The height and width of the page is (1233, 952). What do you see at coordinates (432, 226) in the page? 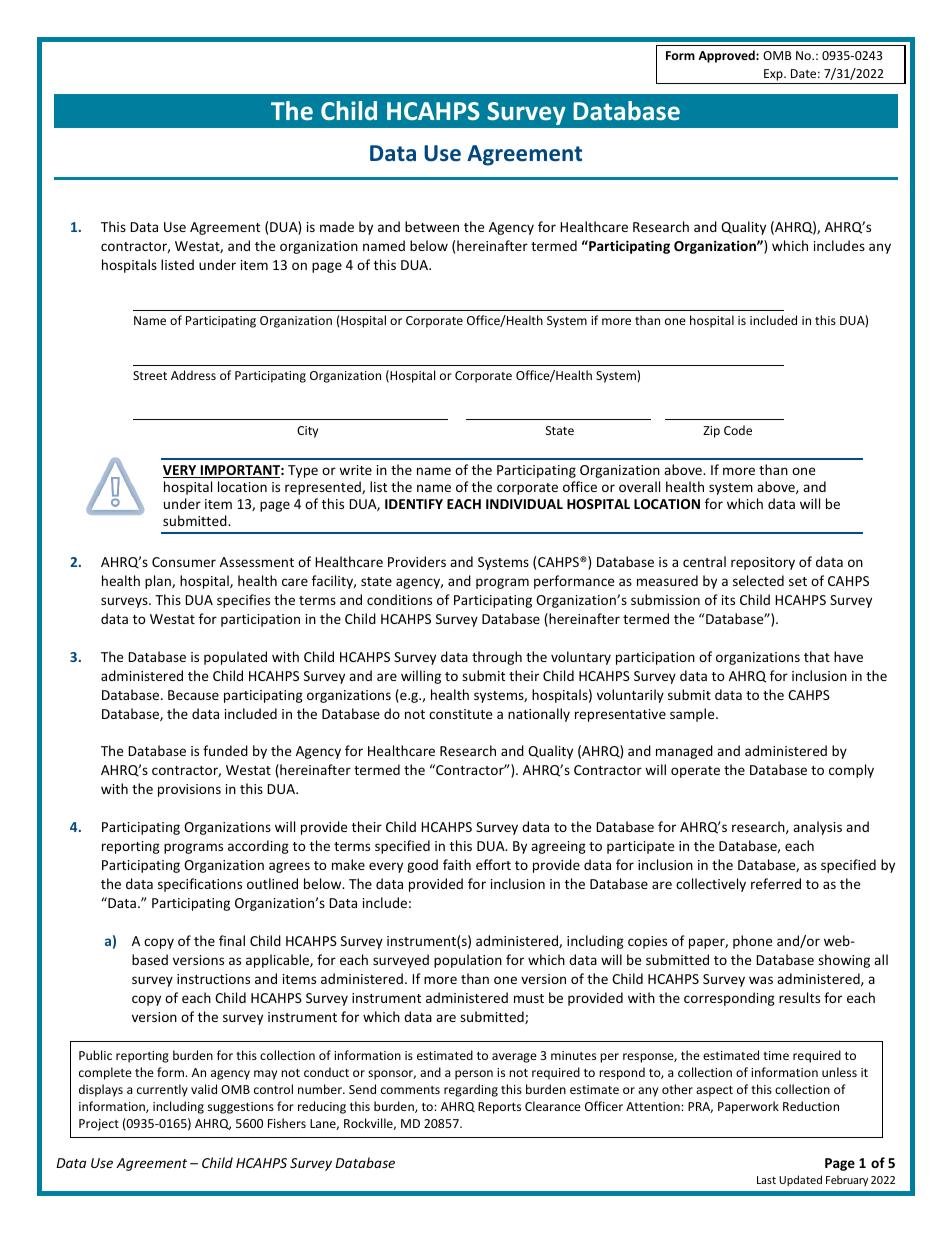
I see `between` at bounding box center [432, 226].
